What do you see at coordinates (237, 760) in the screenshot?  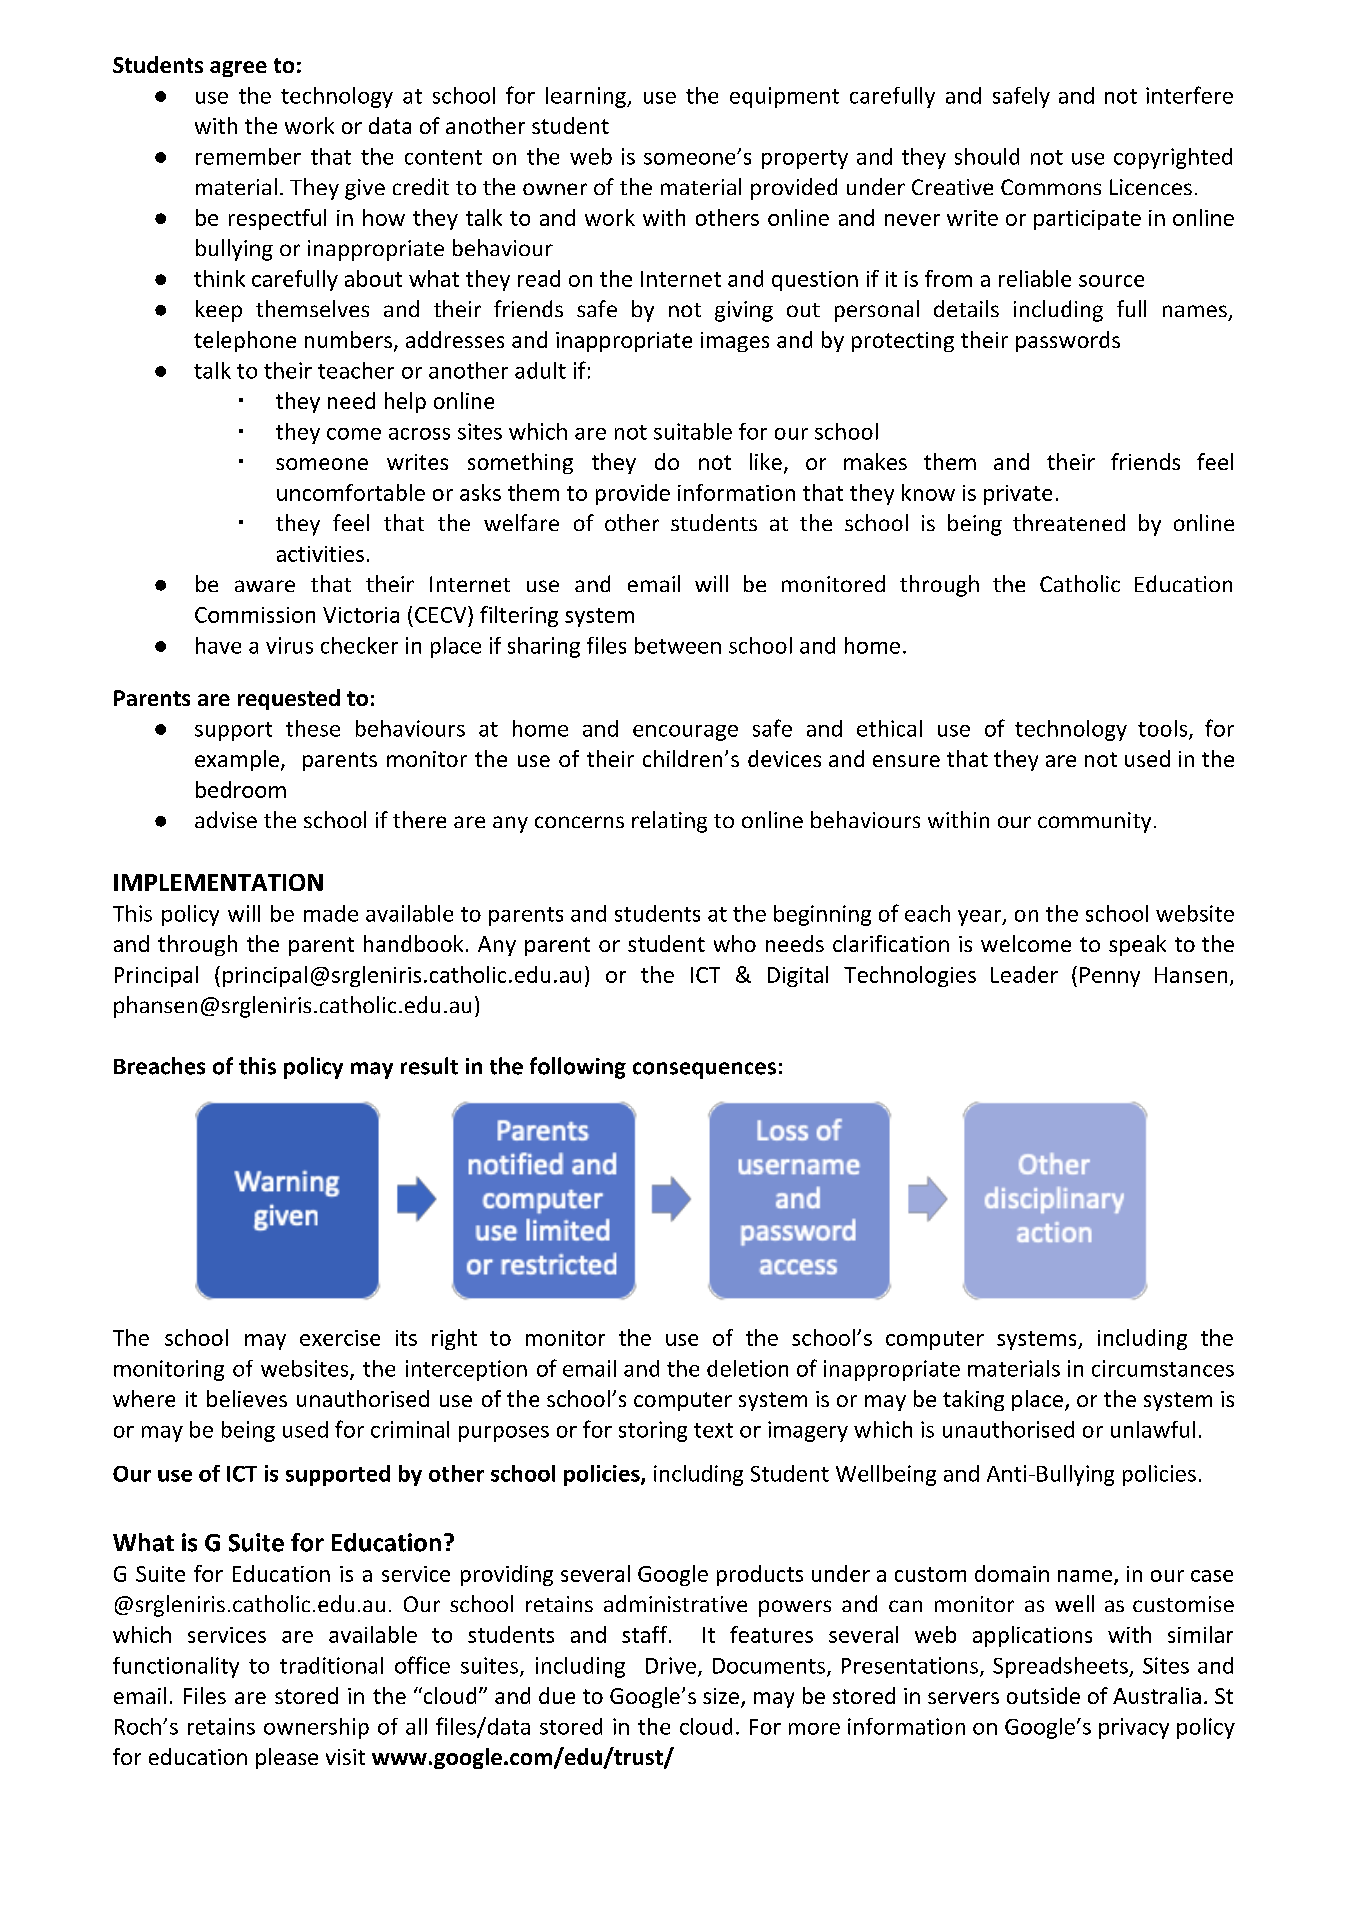 I see `example` at bounding box center [237, 760].
